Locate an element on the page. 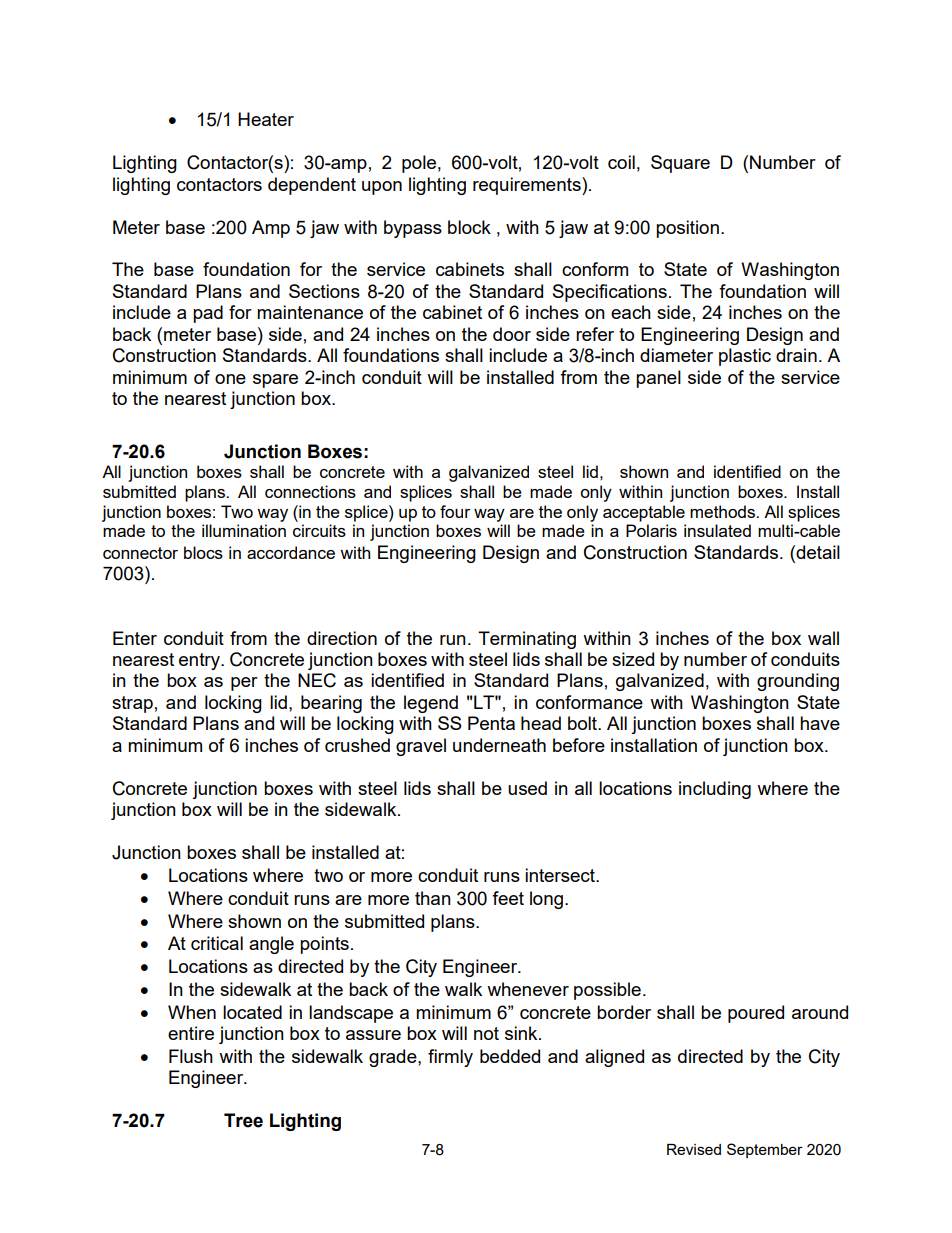  four is located at coordinates (455, 511).
